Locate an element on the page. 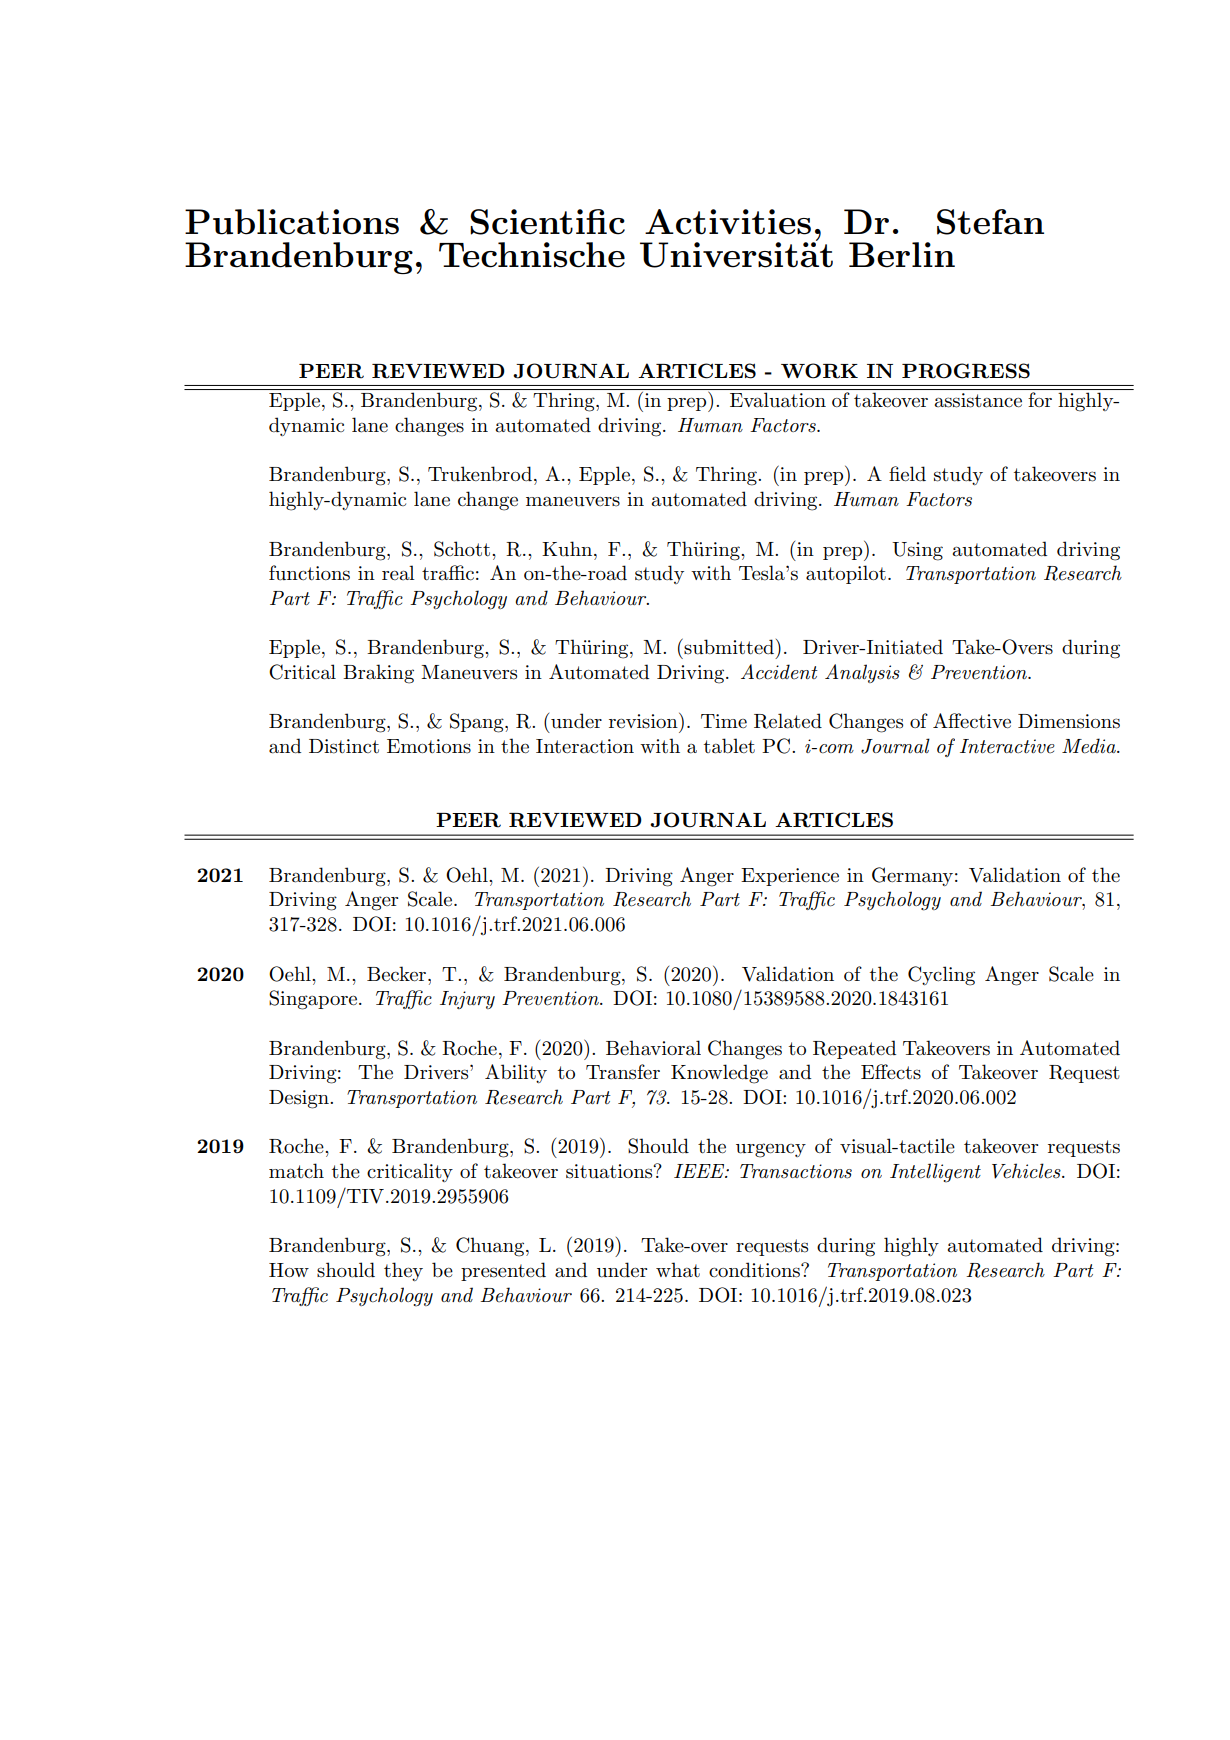  Using is located at coordinates (917, 551).
